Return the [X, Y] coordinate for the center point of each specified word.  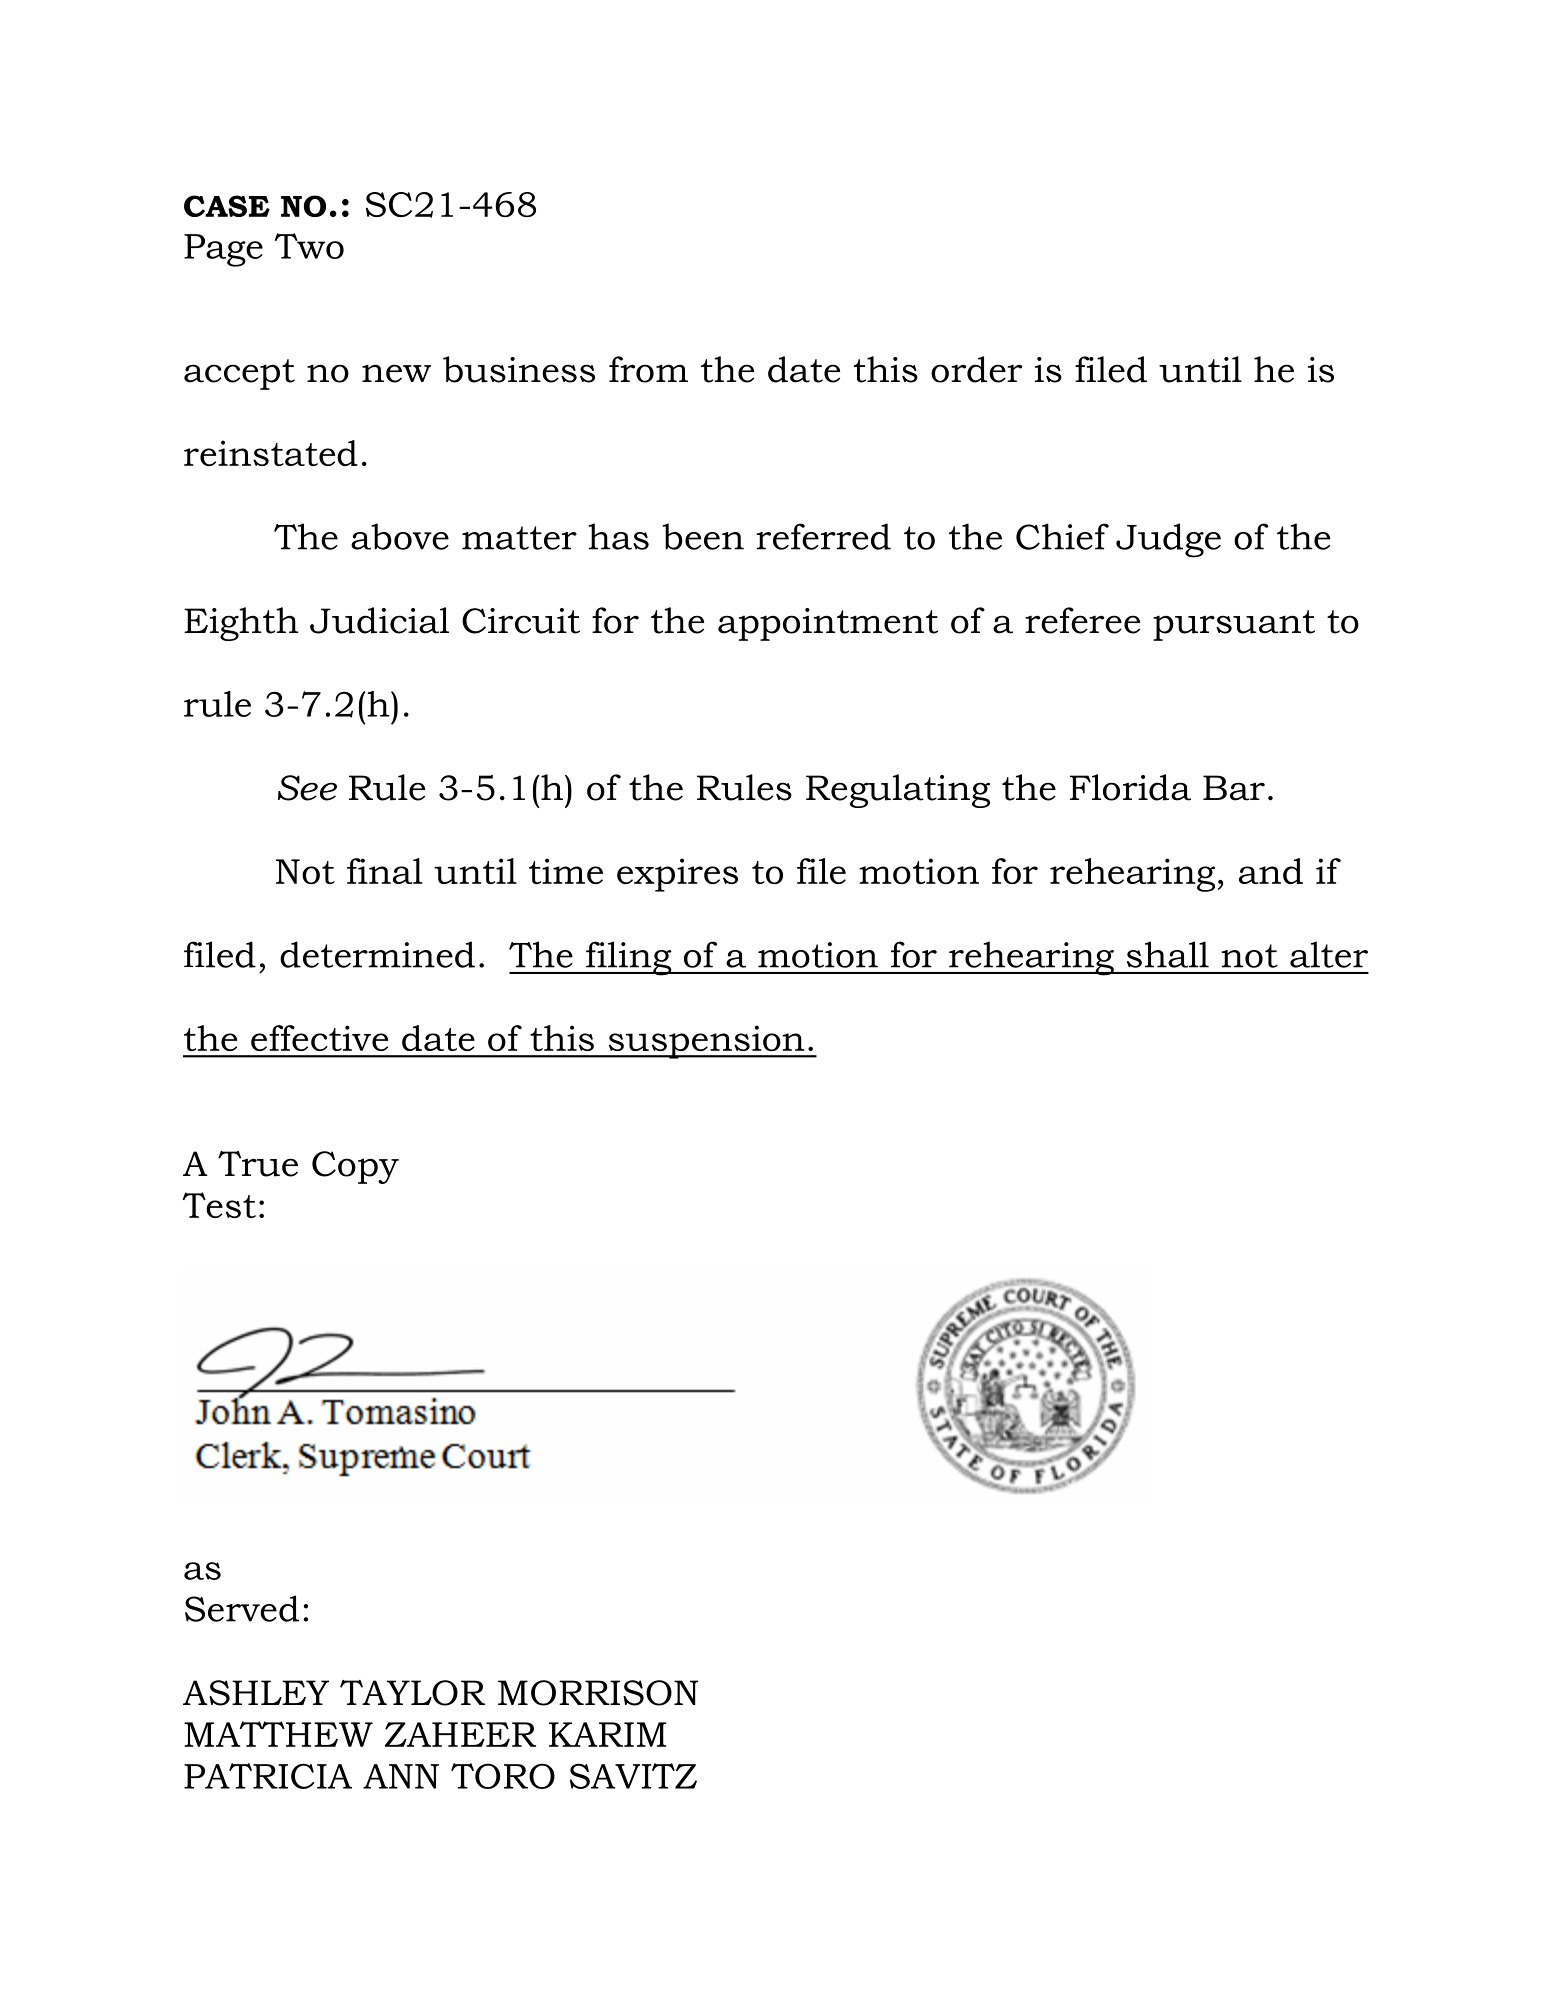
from [648, 369]
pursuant [1234, 625]
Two [309, 246]
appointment [828, 624]
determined [377, 954]
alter [1329, 954]
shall [1168, 954]
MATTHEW [278, 1734]
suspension [706, 1042]
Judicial [379, 620]
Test [219, 1205]
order [976, 369]
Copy [355, 1167]
